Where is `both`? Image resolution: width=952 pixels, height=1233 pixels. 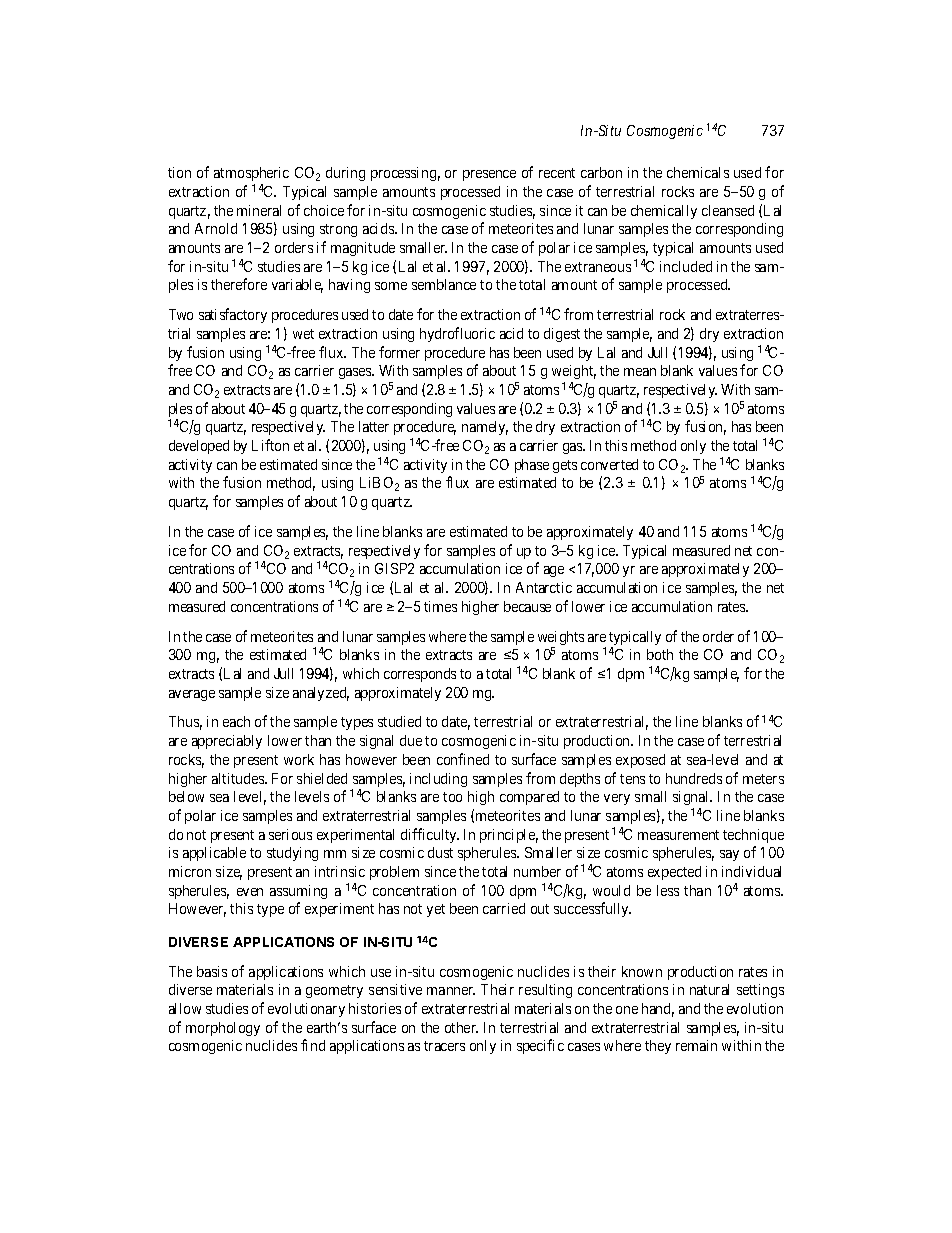 both is located at coordinates (660, 654).
